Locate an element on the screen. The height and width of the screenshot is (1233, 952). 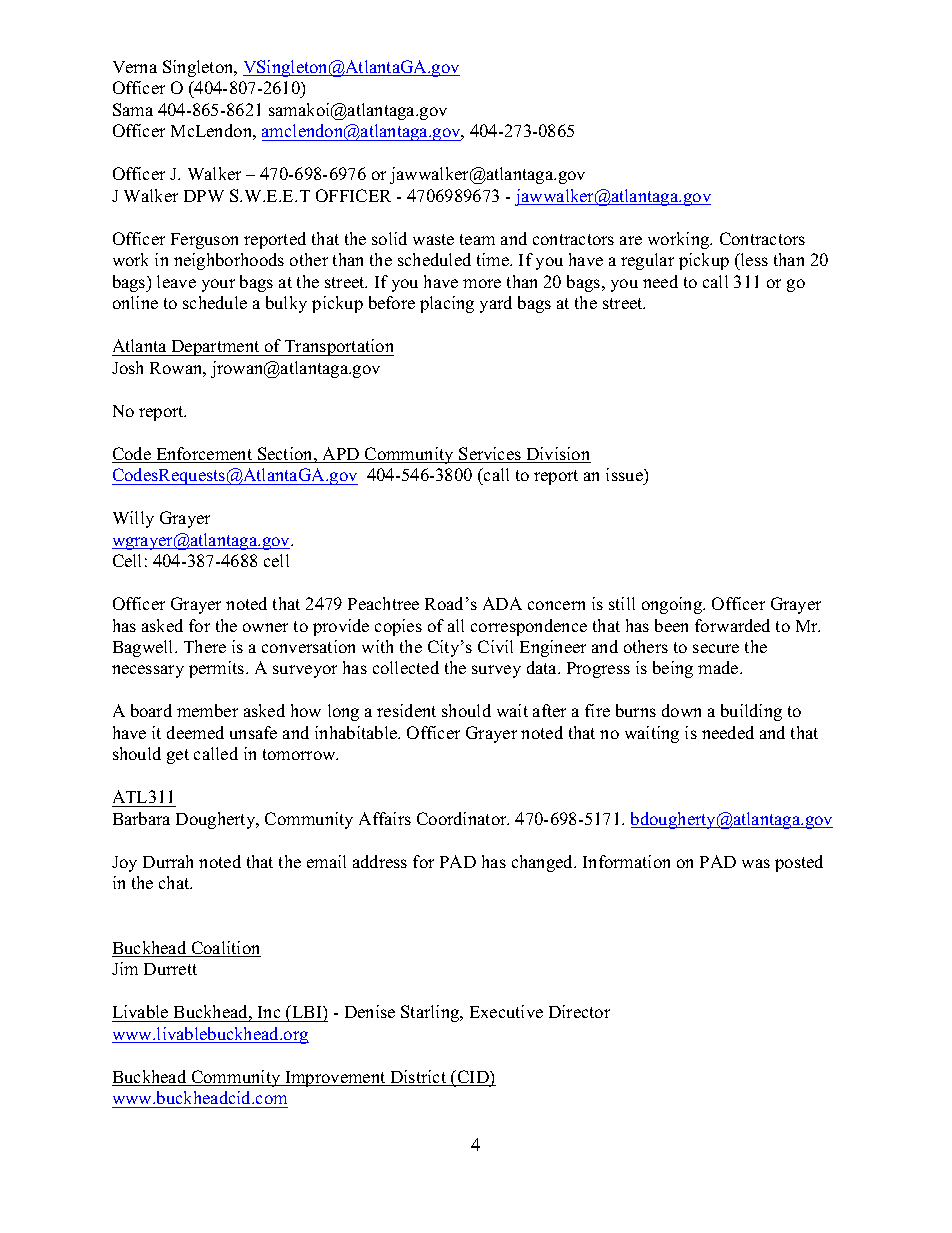
resident is located at coordinates (406, 710).
